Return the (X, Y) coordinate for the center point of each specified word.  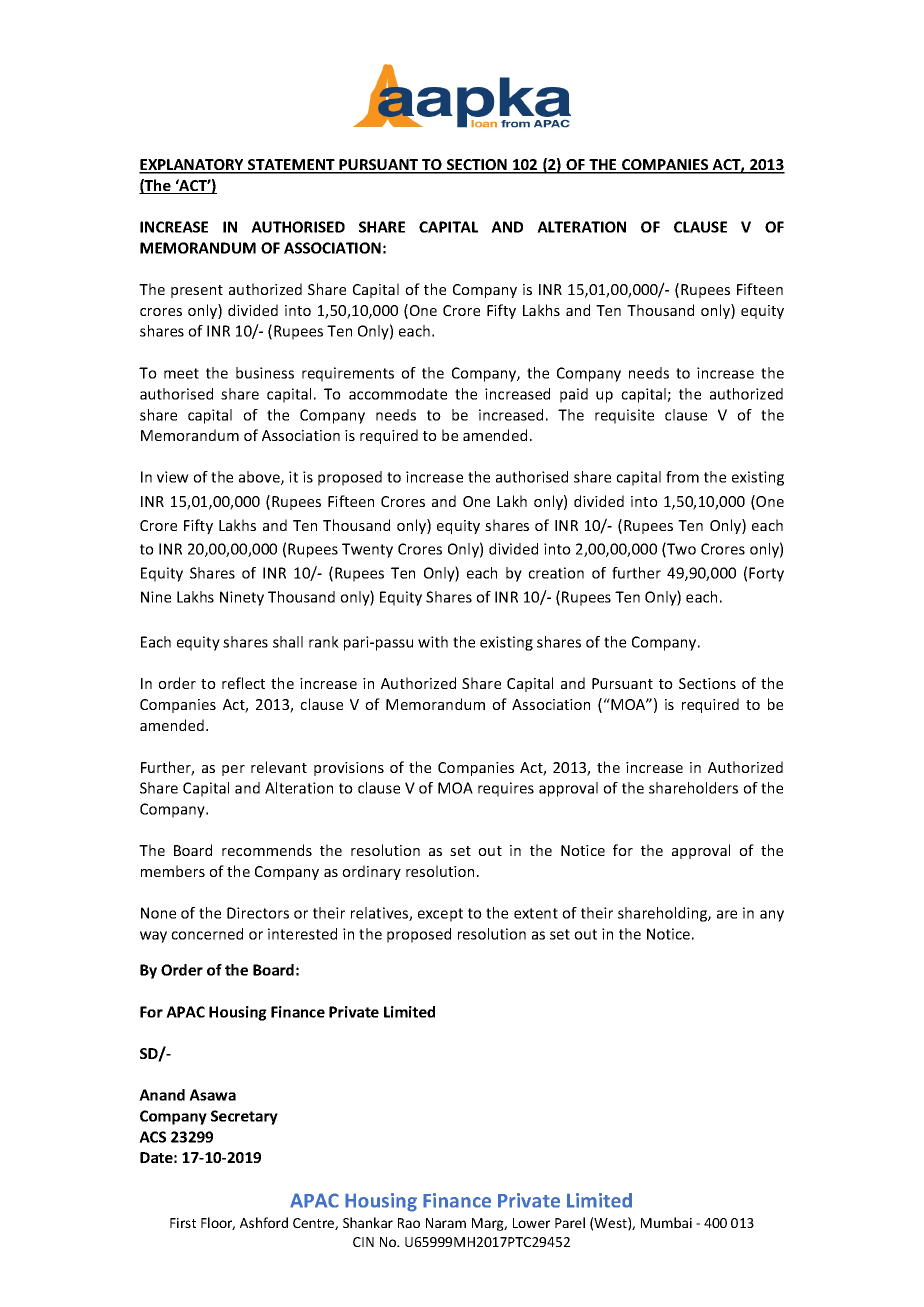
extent (536, 913)
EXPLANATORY (192, 166)
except (440, 915)
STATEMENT (291, 166)
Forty (766, 574)
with (433, 642)
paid (574, 395)
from (682, 477)
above (260, 478)
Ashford (264, 1222)
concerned (207, 934)
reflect (243, 683)
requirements (348, 374)
